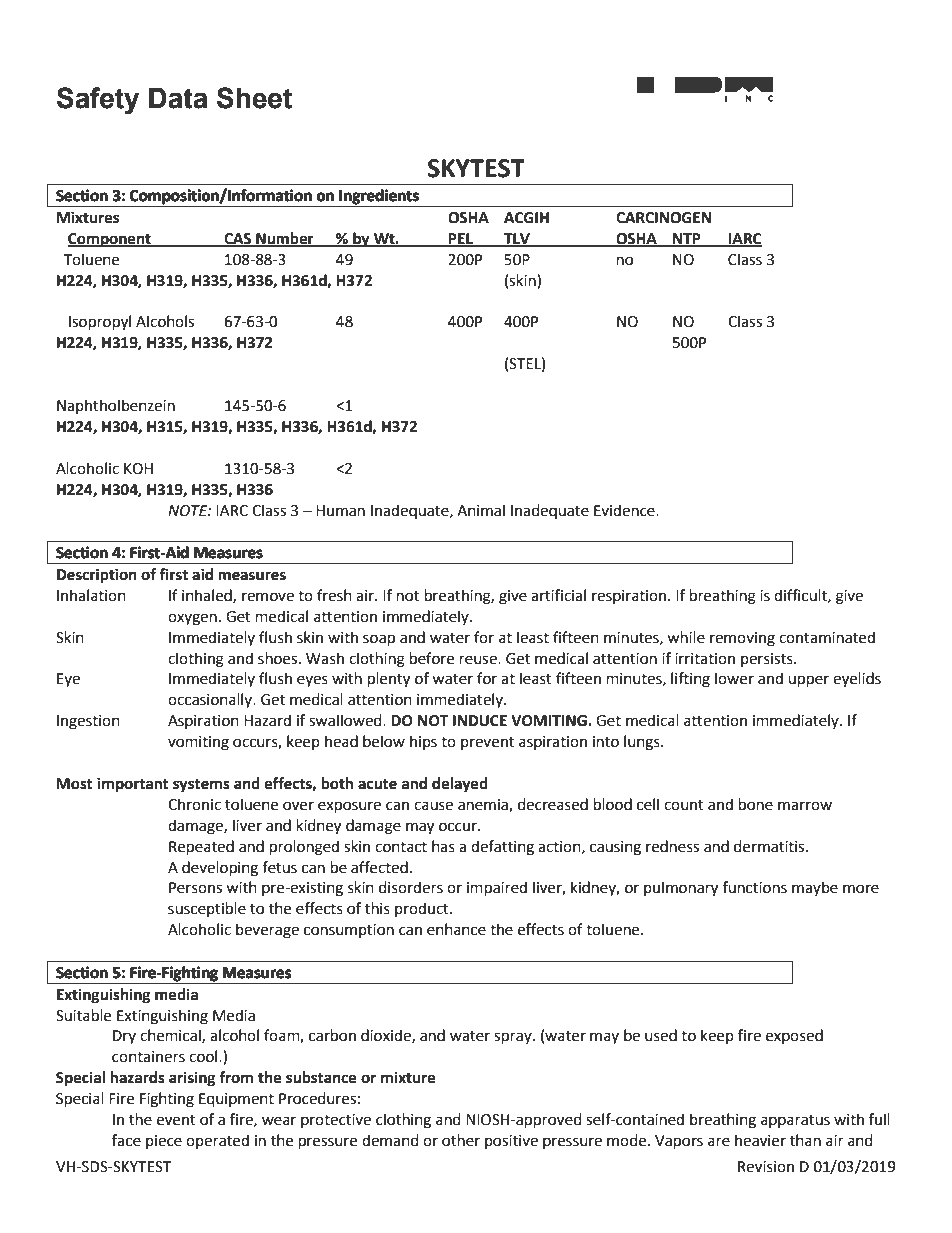  I want to click on KOH, so click(138, 469).
